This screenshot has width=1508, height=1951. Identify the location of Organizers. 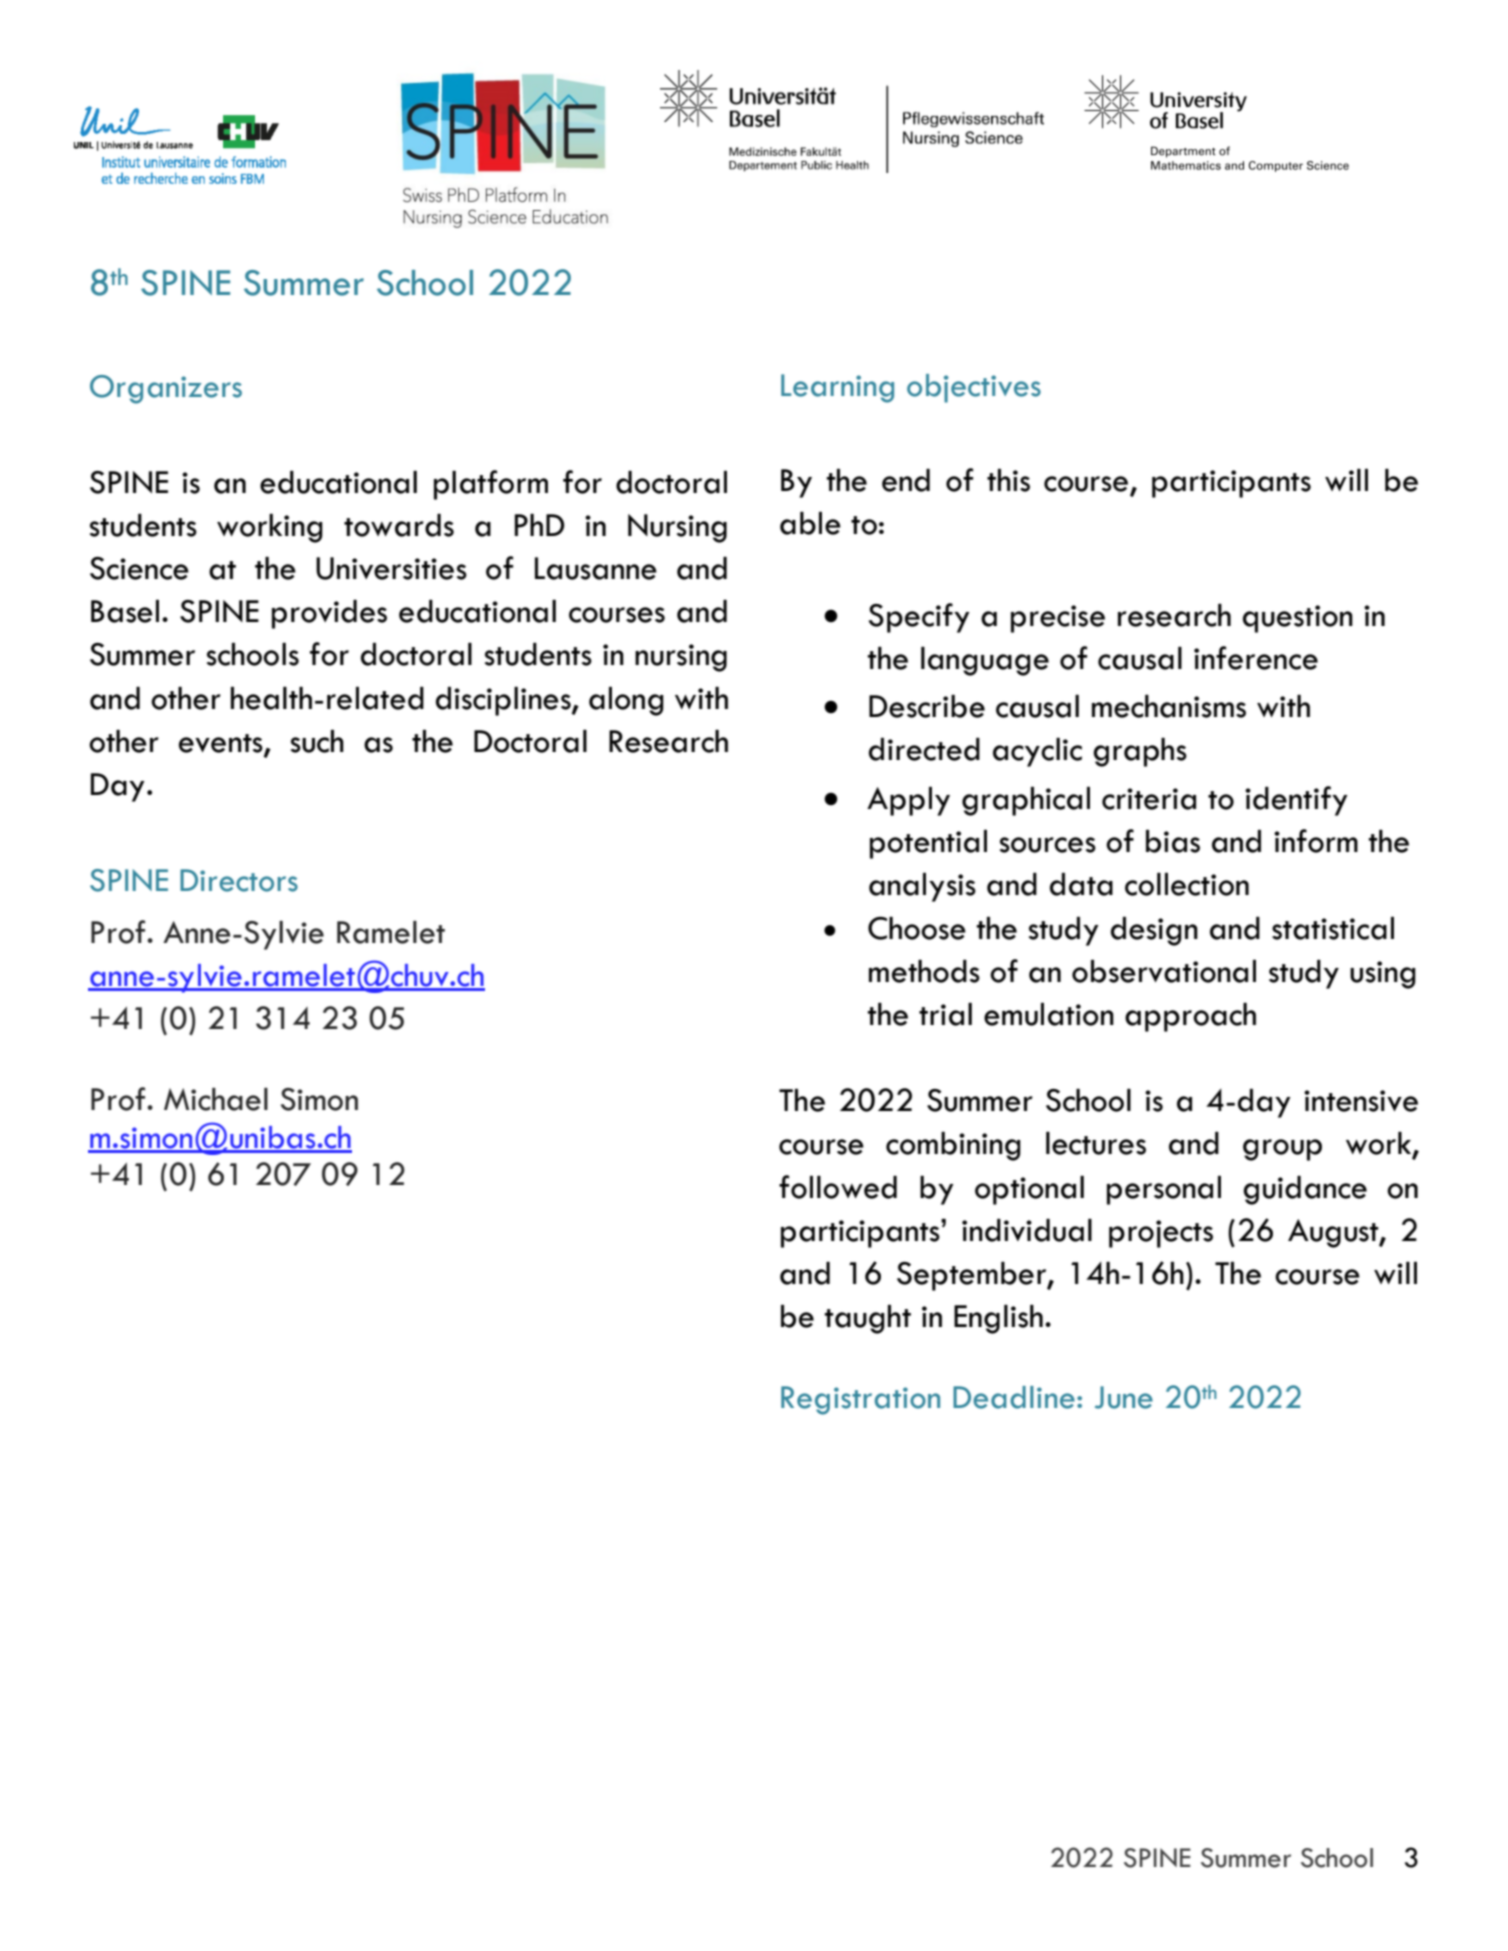
(166, 389).
